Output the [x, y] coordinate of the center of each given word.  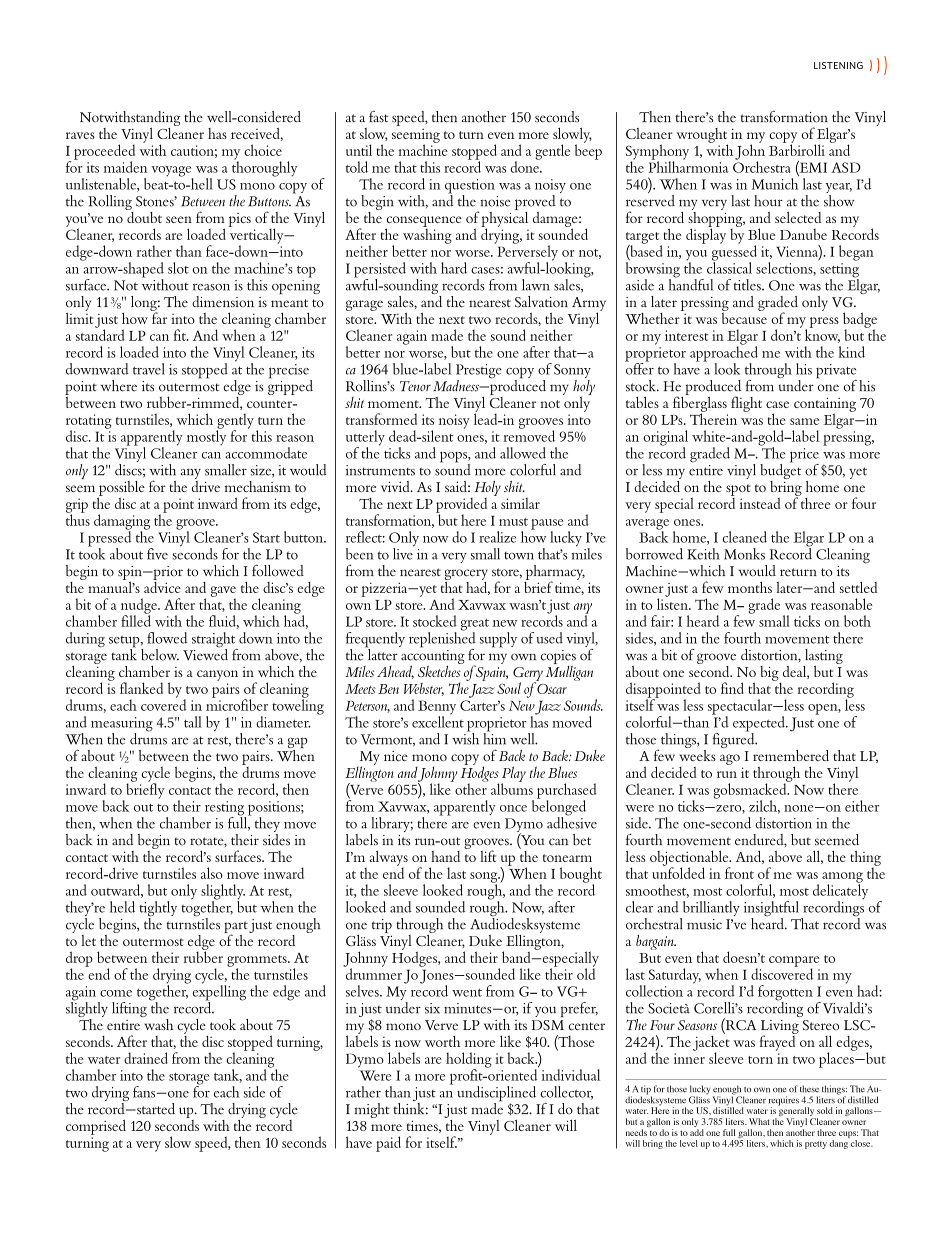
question [470, 187]
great [475, 626]
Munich [775, 184]
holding [469, 1061]
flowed [167, 638]
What [759, 1121]
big [770, 674]
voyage [172, 172]
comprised [96, 1127]
